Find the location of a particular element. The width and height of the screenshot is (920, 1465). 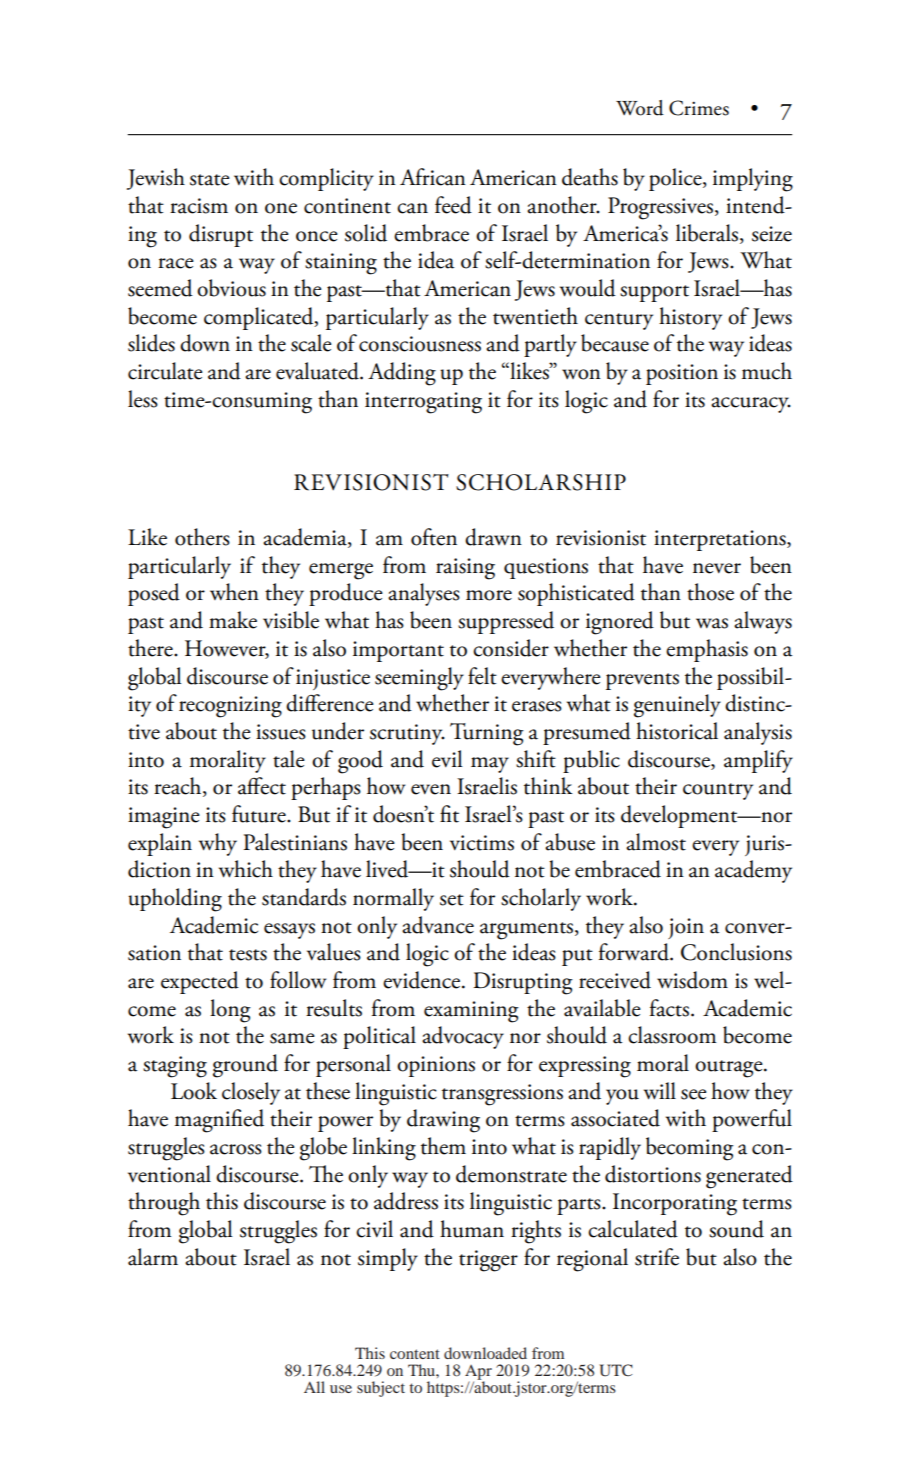

less is located at coordinates (143, 399).
